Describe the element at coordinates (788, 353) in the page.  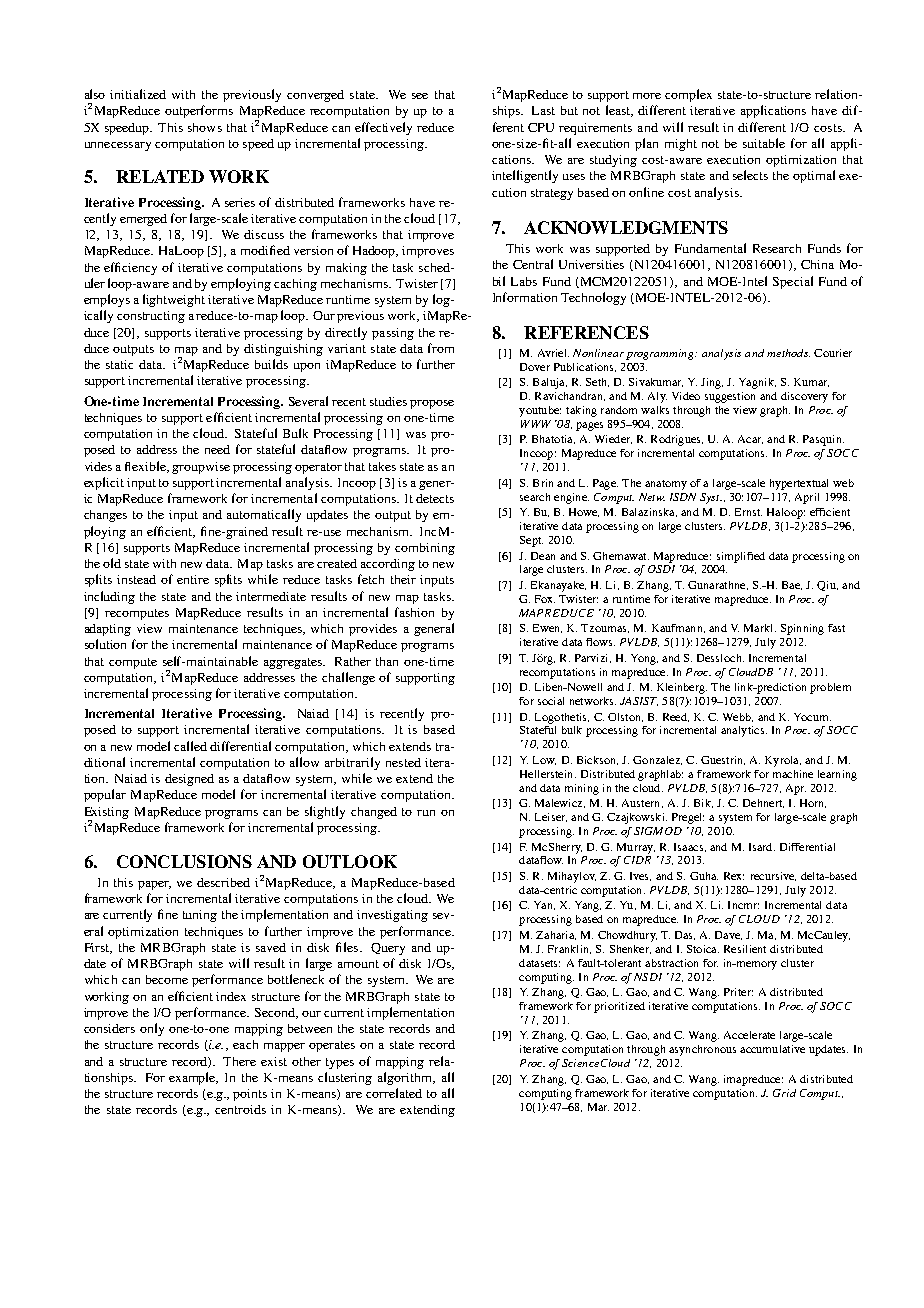
I see `methods` at that location.
